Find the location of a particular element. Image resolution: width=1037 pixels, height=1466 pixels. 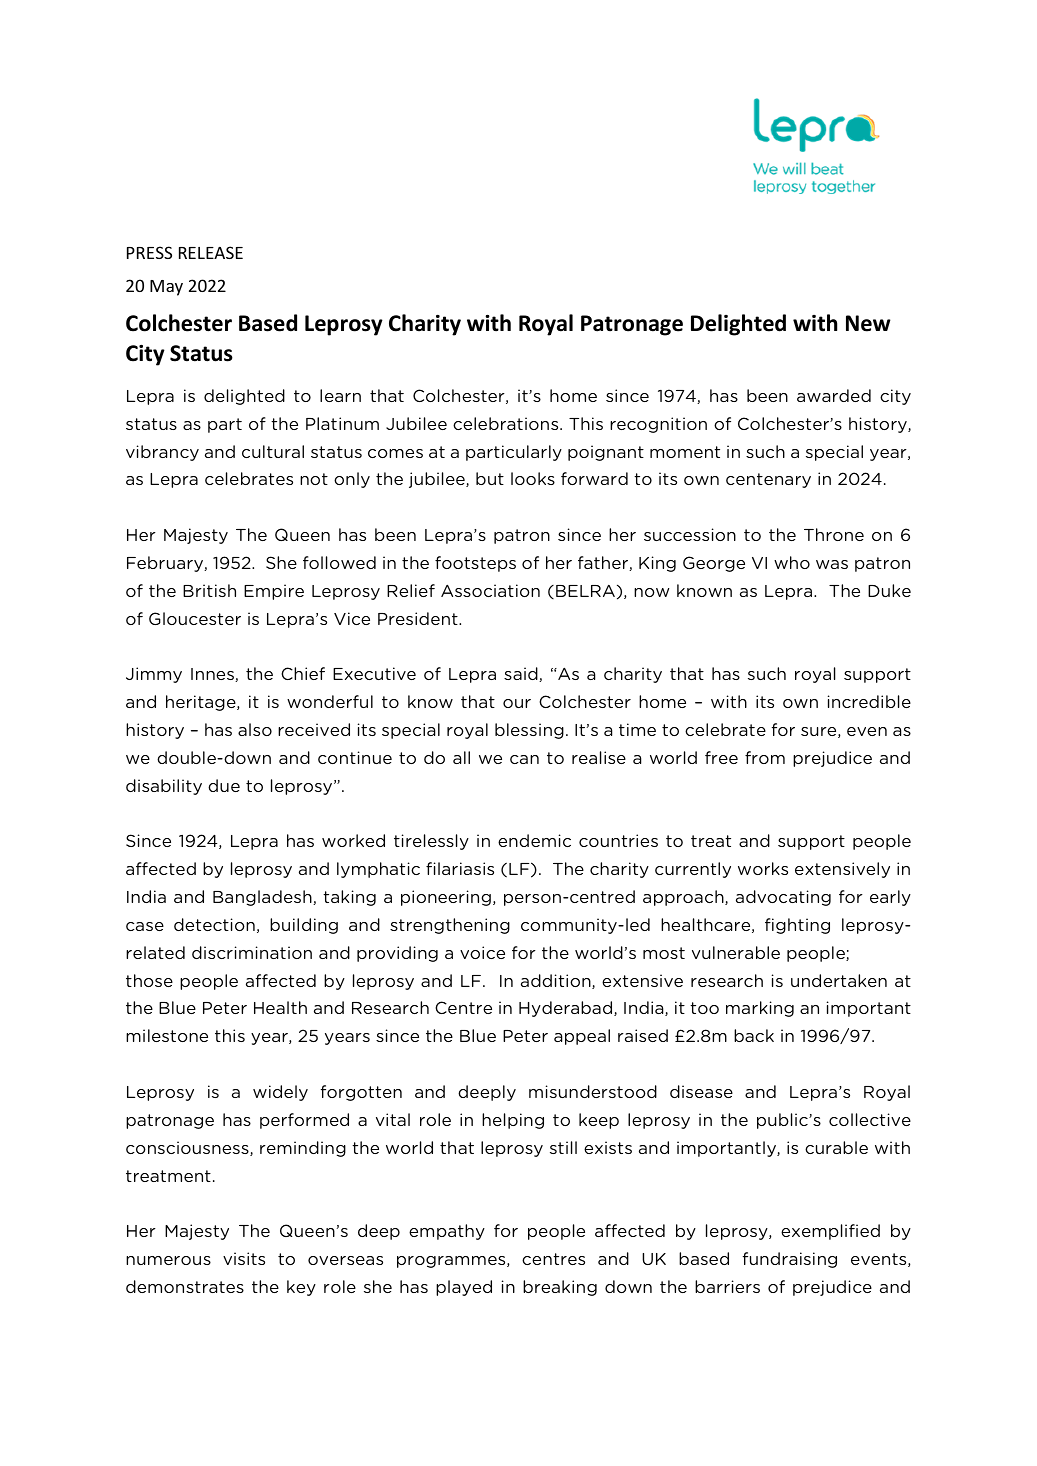

from is located at coordinates (765, 757).
